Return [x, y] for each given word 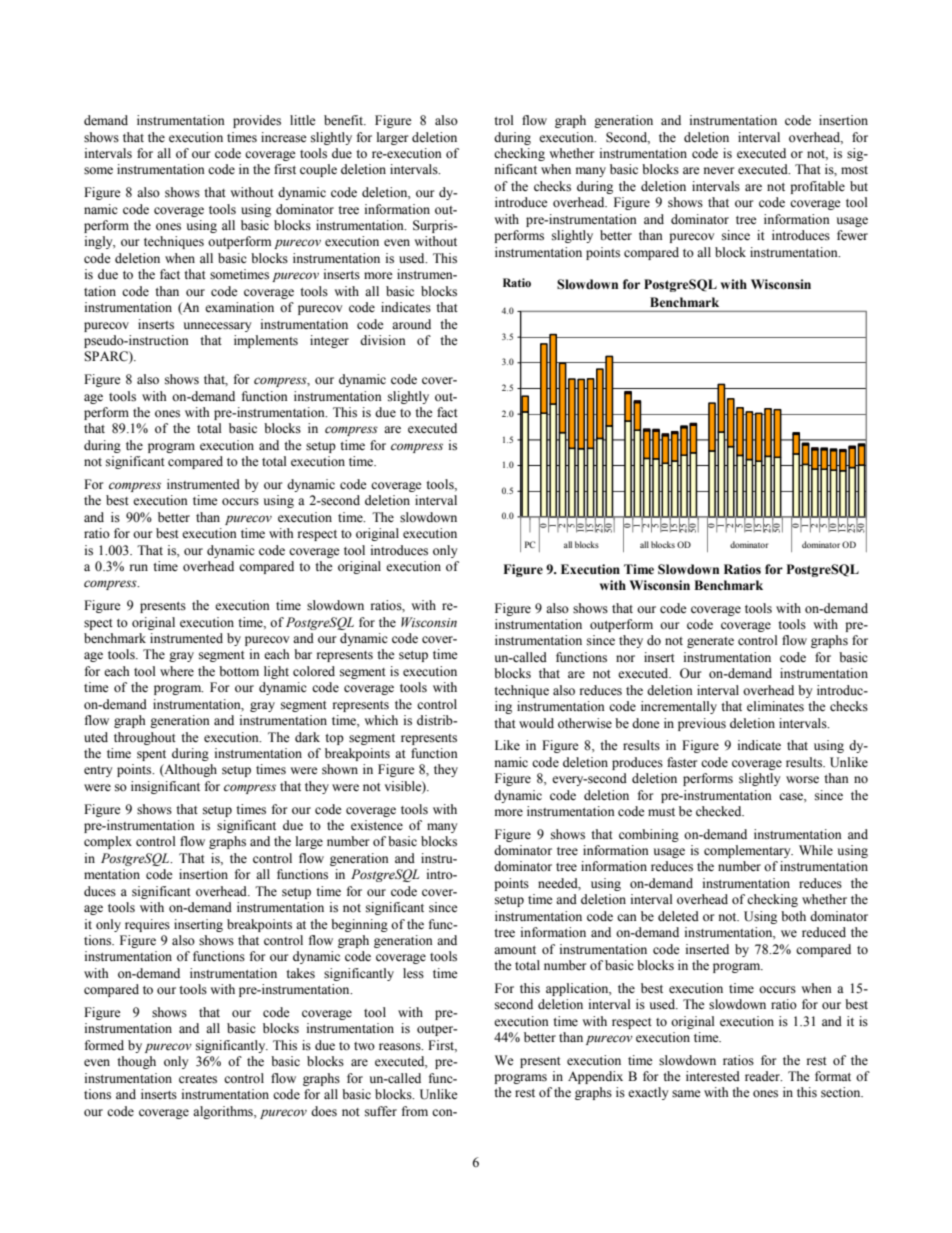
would [536, 723]
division [383, 340]
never [719, 170]
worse [802, 780]
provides [257, 121]
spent [151, 755]
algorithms [224, 1112]
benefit [344, 120]
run [139, 567]
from [415, 1111]
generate [710, 642]
